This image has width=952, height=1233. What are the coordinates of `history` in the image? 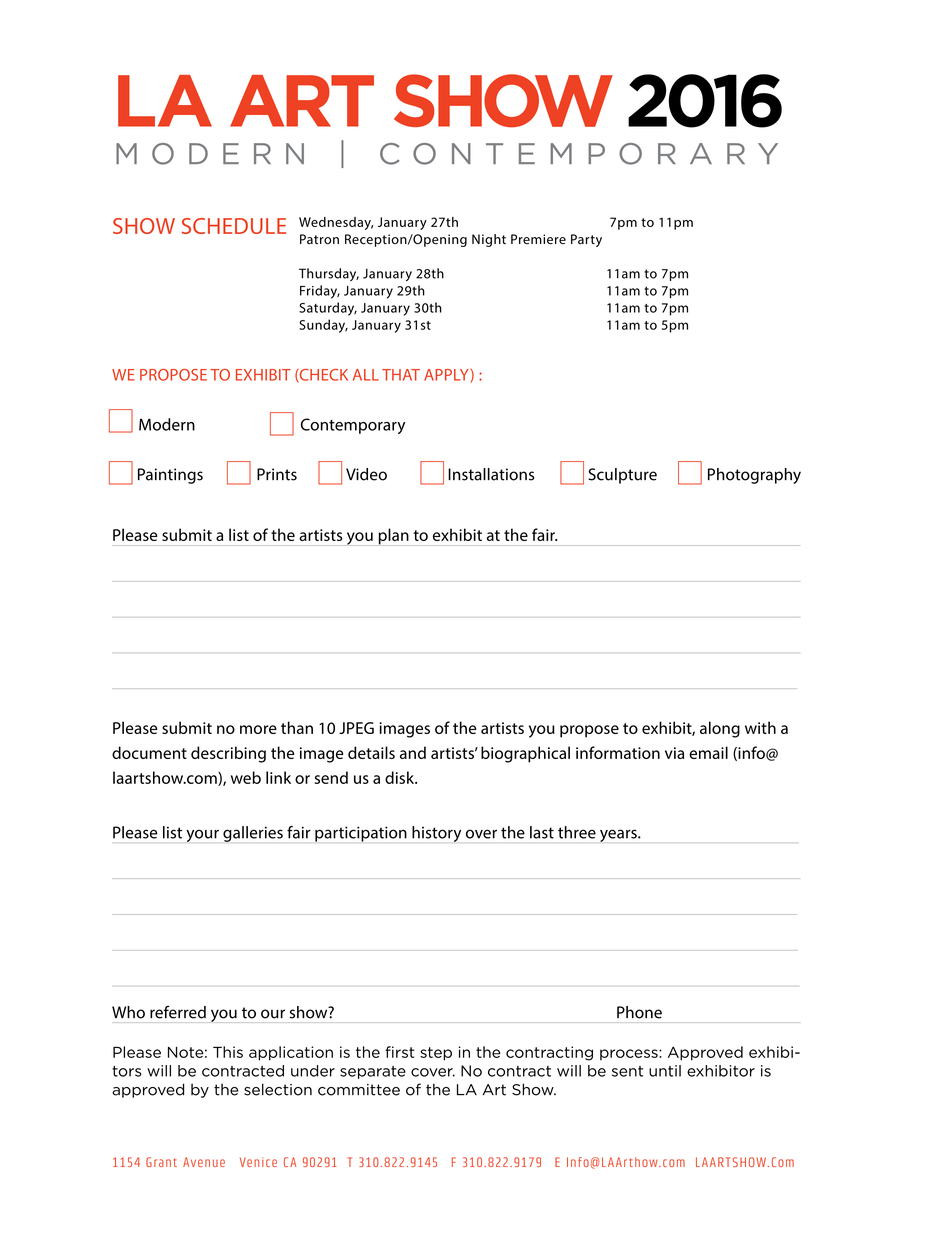 It's located at (436, 834).
